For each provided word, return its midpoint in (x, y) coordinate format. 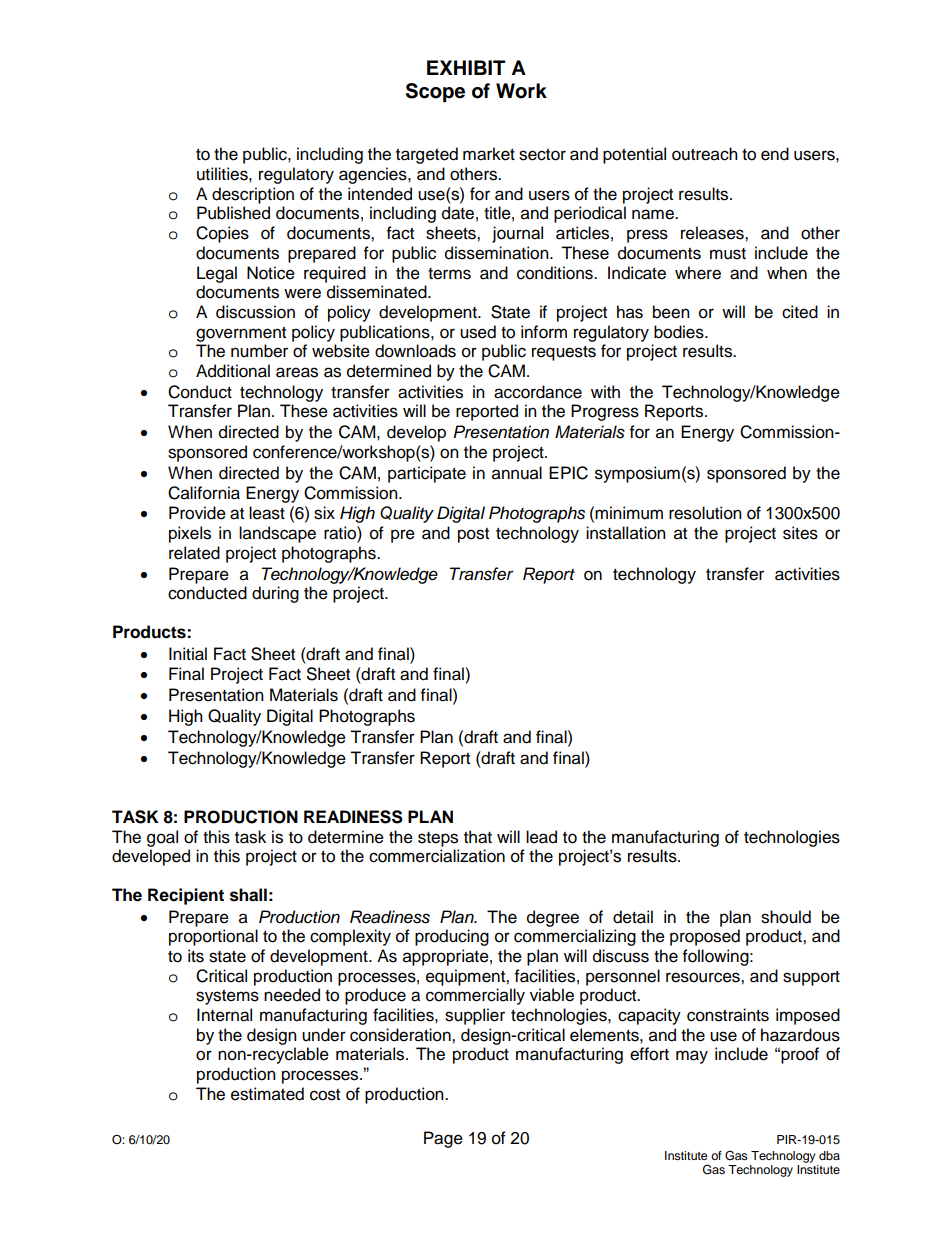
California (204, 493)
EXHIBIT (466, 67)
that (478, 837)
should (786, 917)
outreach (705, 154)
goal (162, 838)
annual (517, 473)
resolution (705, 513)
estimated (267, 1094)
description (253, 195)
